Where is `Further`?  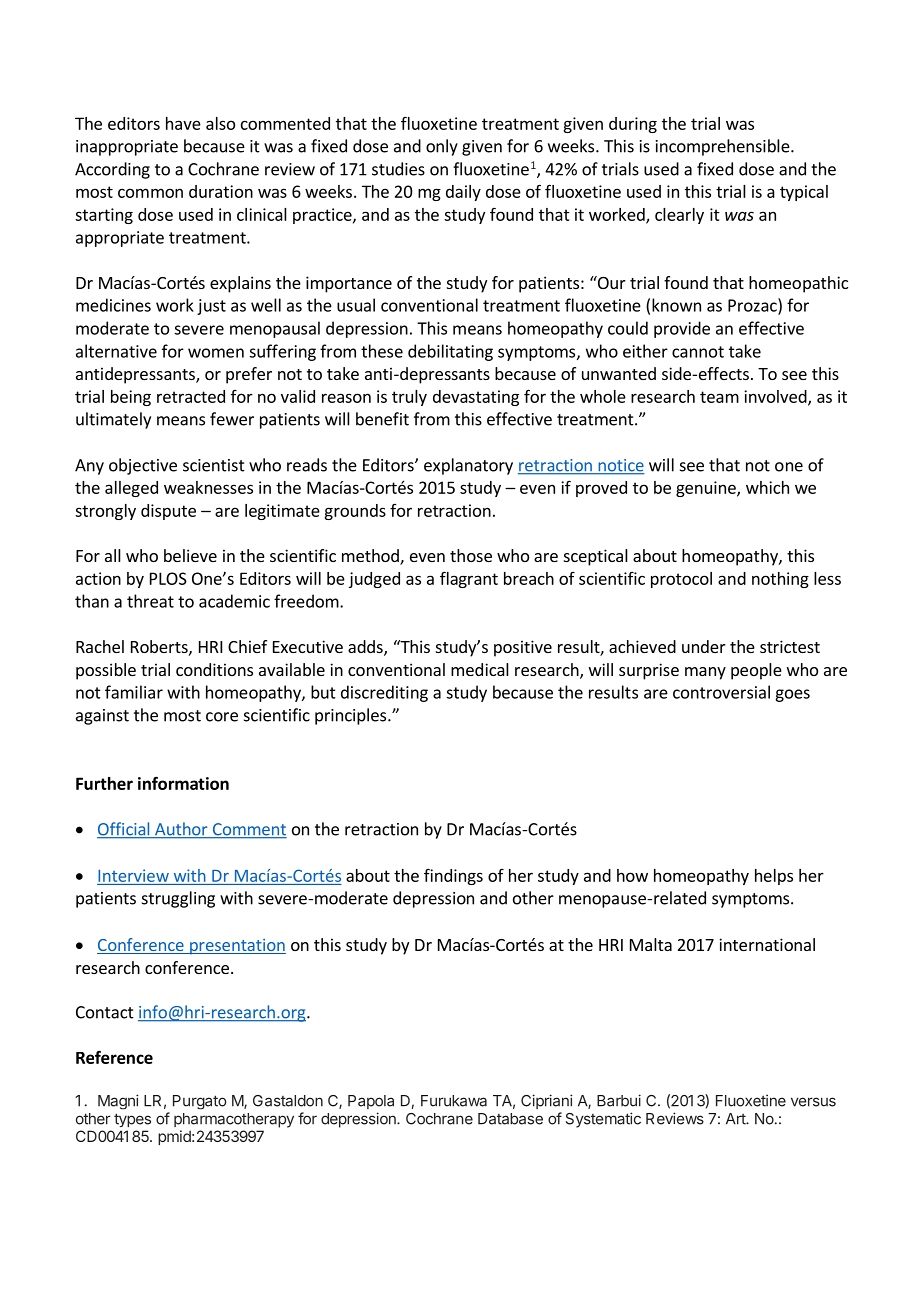 Further is located at coordinates (104, 783).
